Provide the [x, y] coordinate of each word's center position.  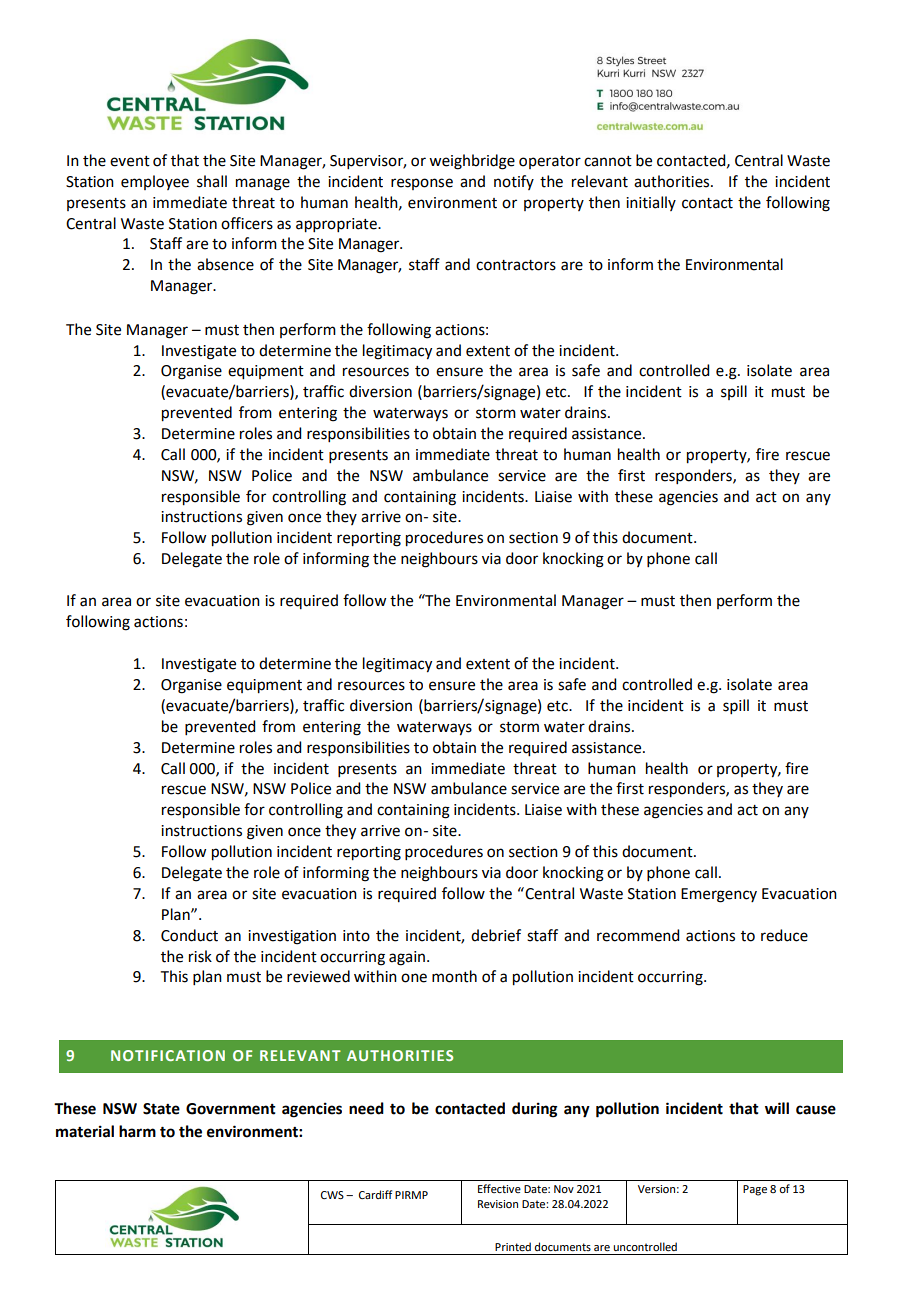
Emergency [719, 895]
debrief [496, 935]
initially [651, 203]
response [422, 184]
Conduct [189, 935]
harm [137, 1131]
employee [155, 182]
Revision [498, 1204]
